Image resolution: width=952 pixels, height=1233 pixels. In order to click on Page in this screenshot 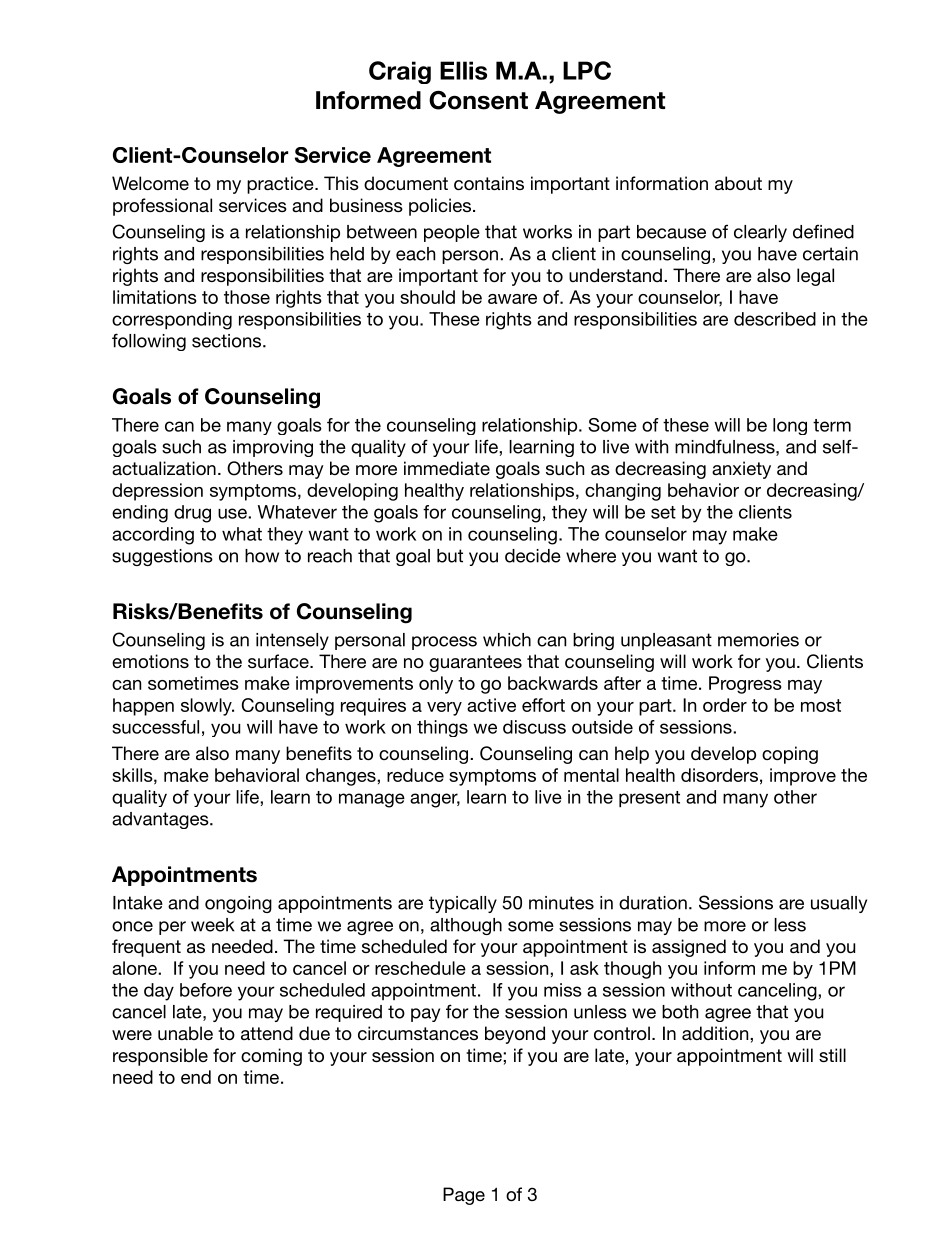, I will do `click(464, 1196)`.
